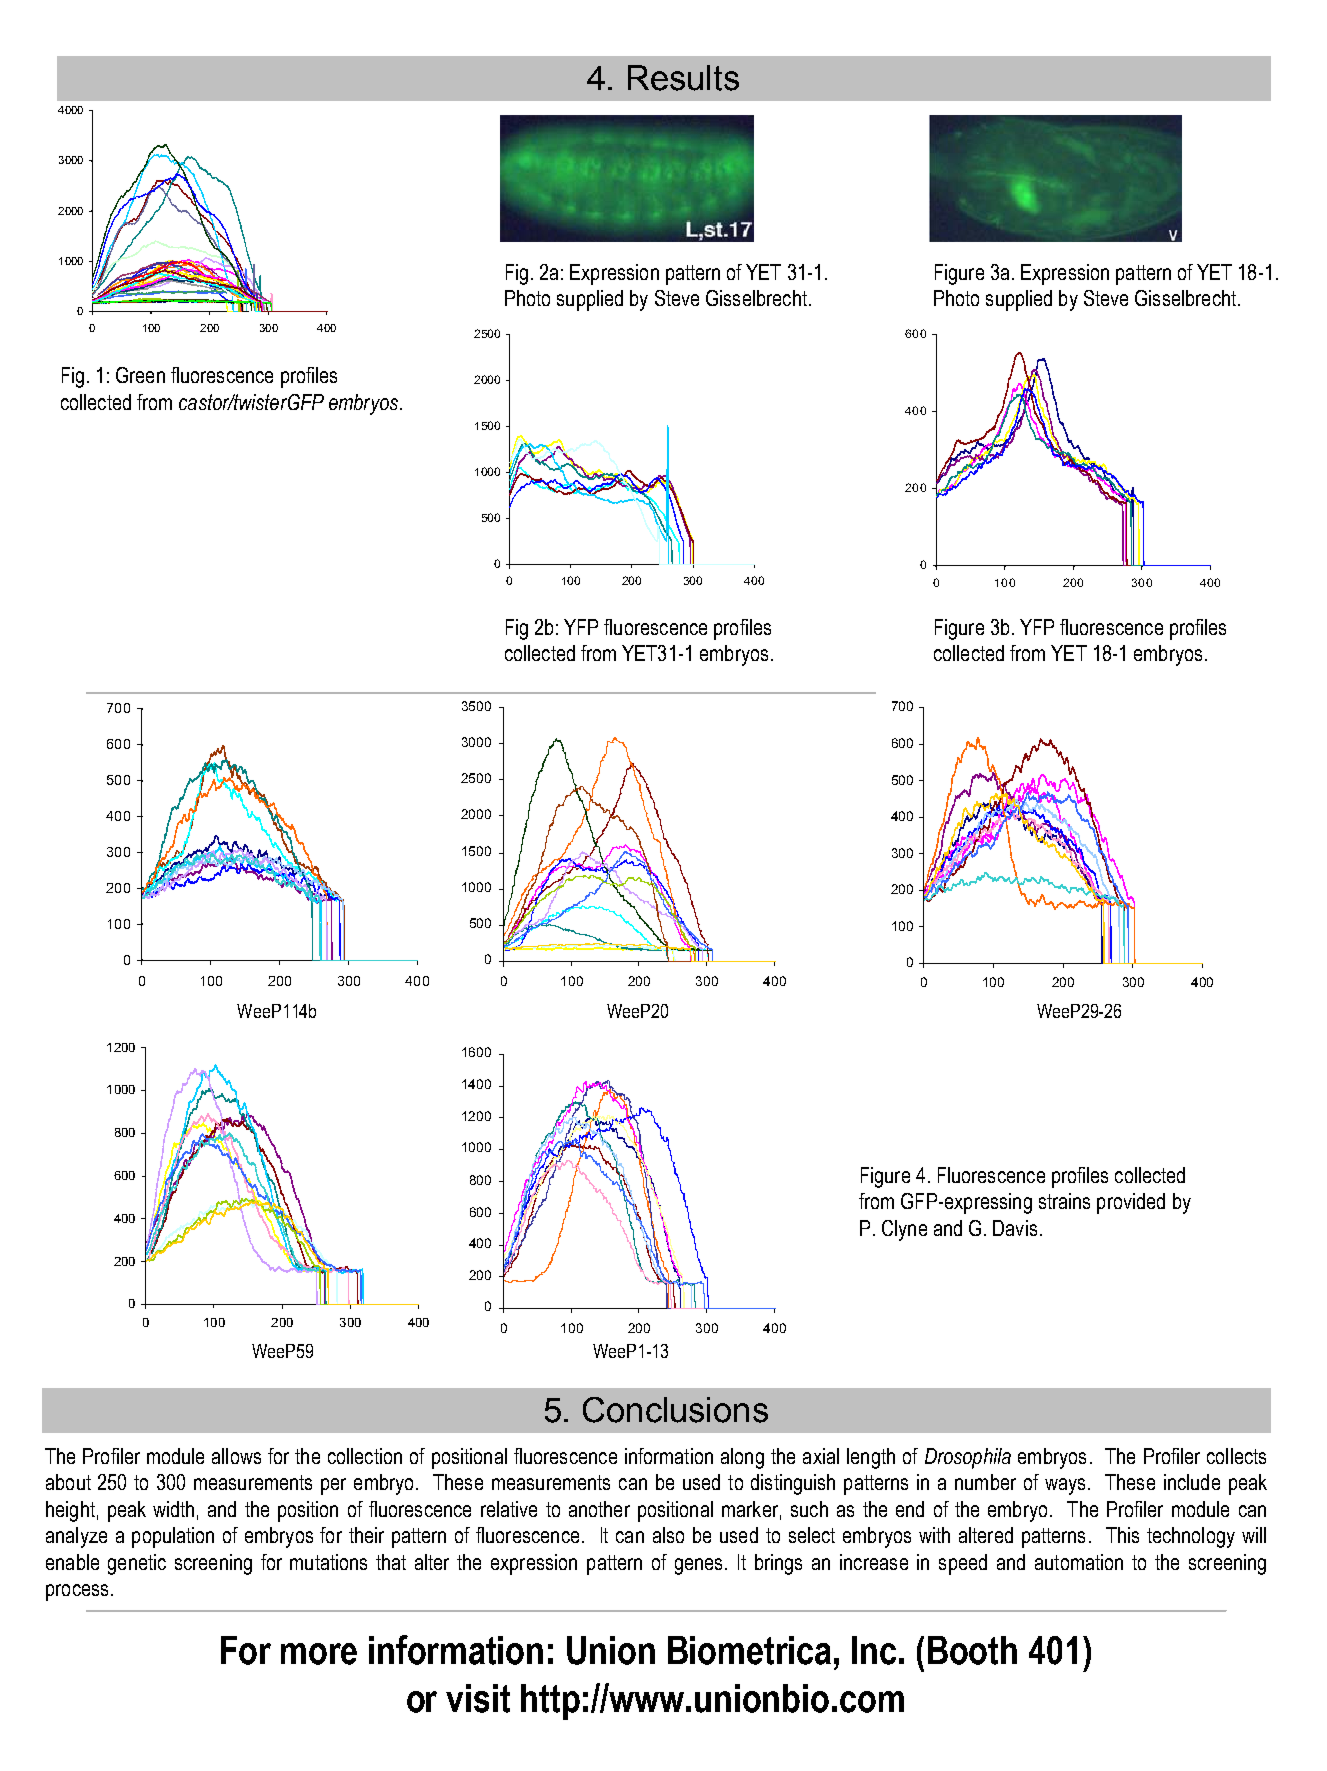  What do you see at coordinates (1065, 1486) in the image?
I see `ways` at bounding box center [1065, 1486].
